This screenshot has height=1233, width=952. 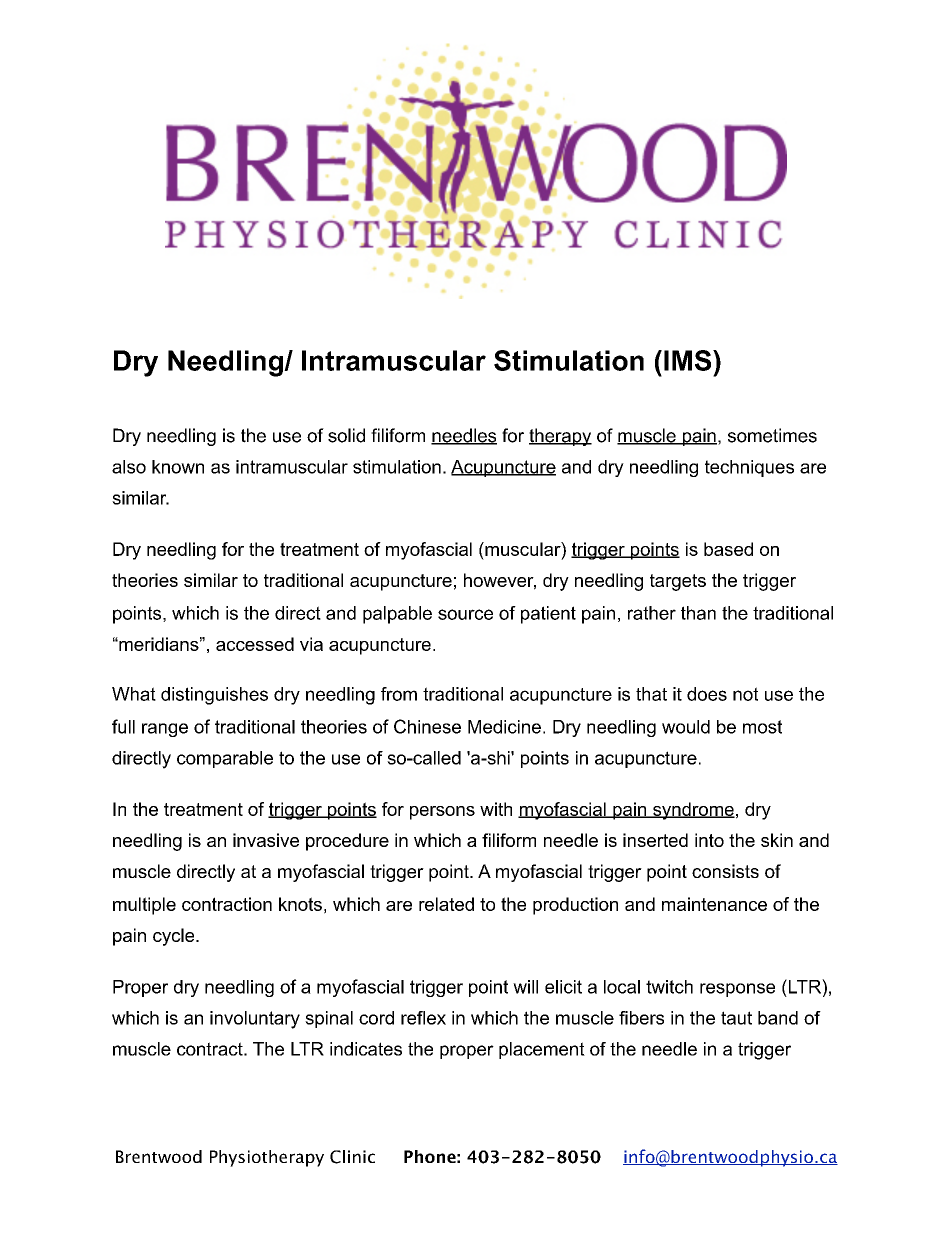 What do you see at coordinates (175, 937) in the screenshot?
I see `cycle` at bounding box center [175, 937].
